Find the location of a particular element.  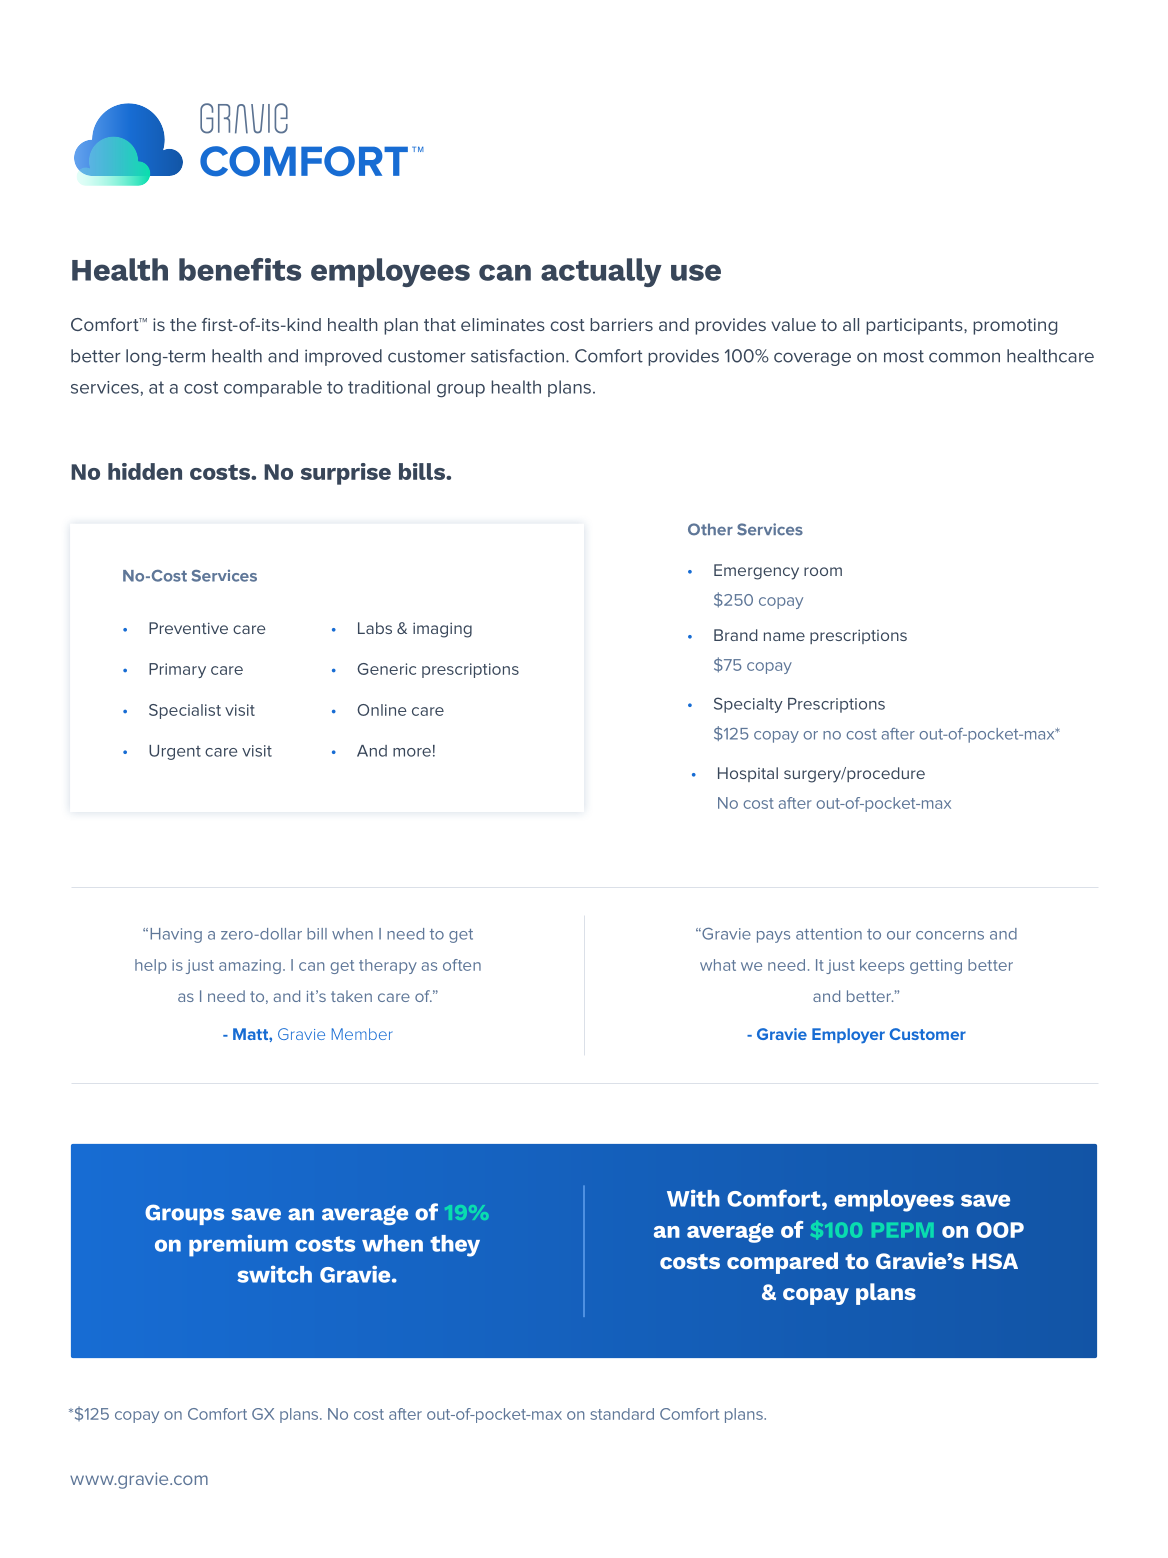

HSA is located at coordinates (995, 1261).
